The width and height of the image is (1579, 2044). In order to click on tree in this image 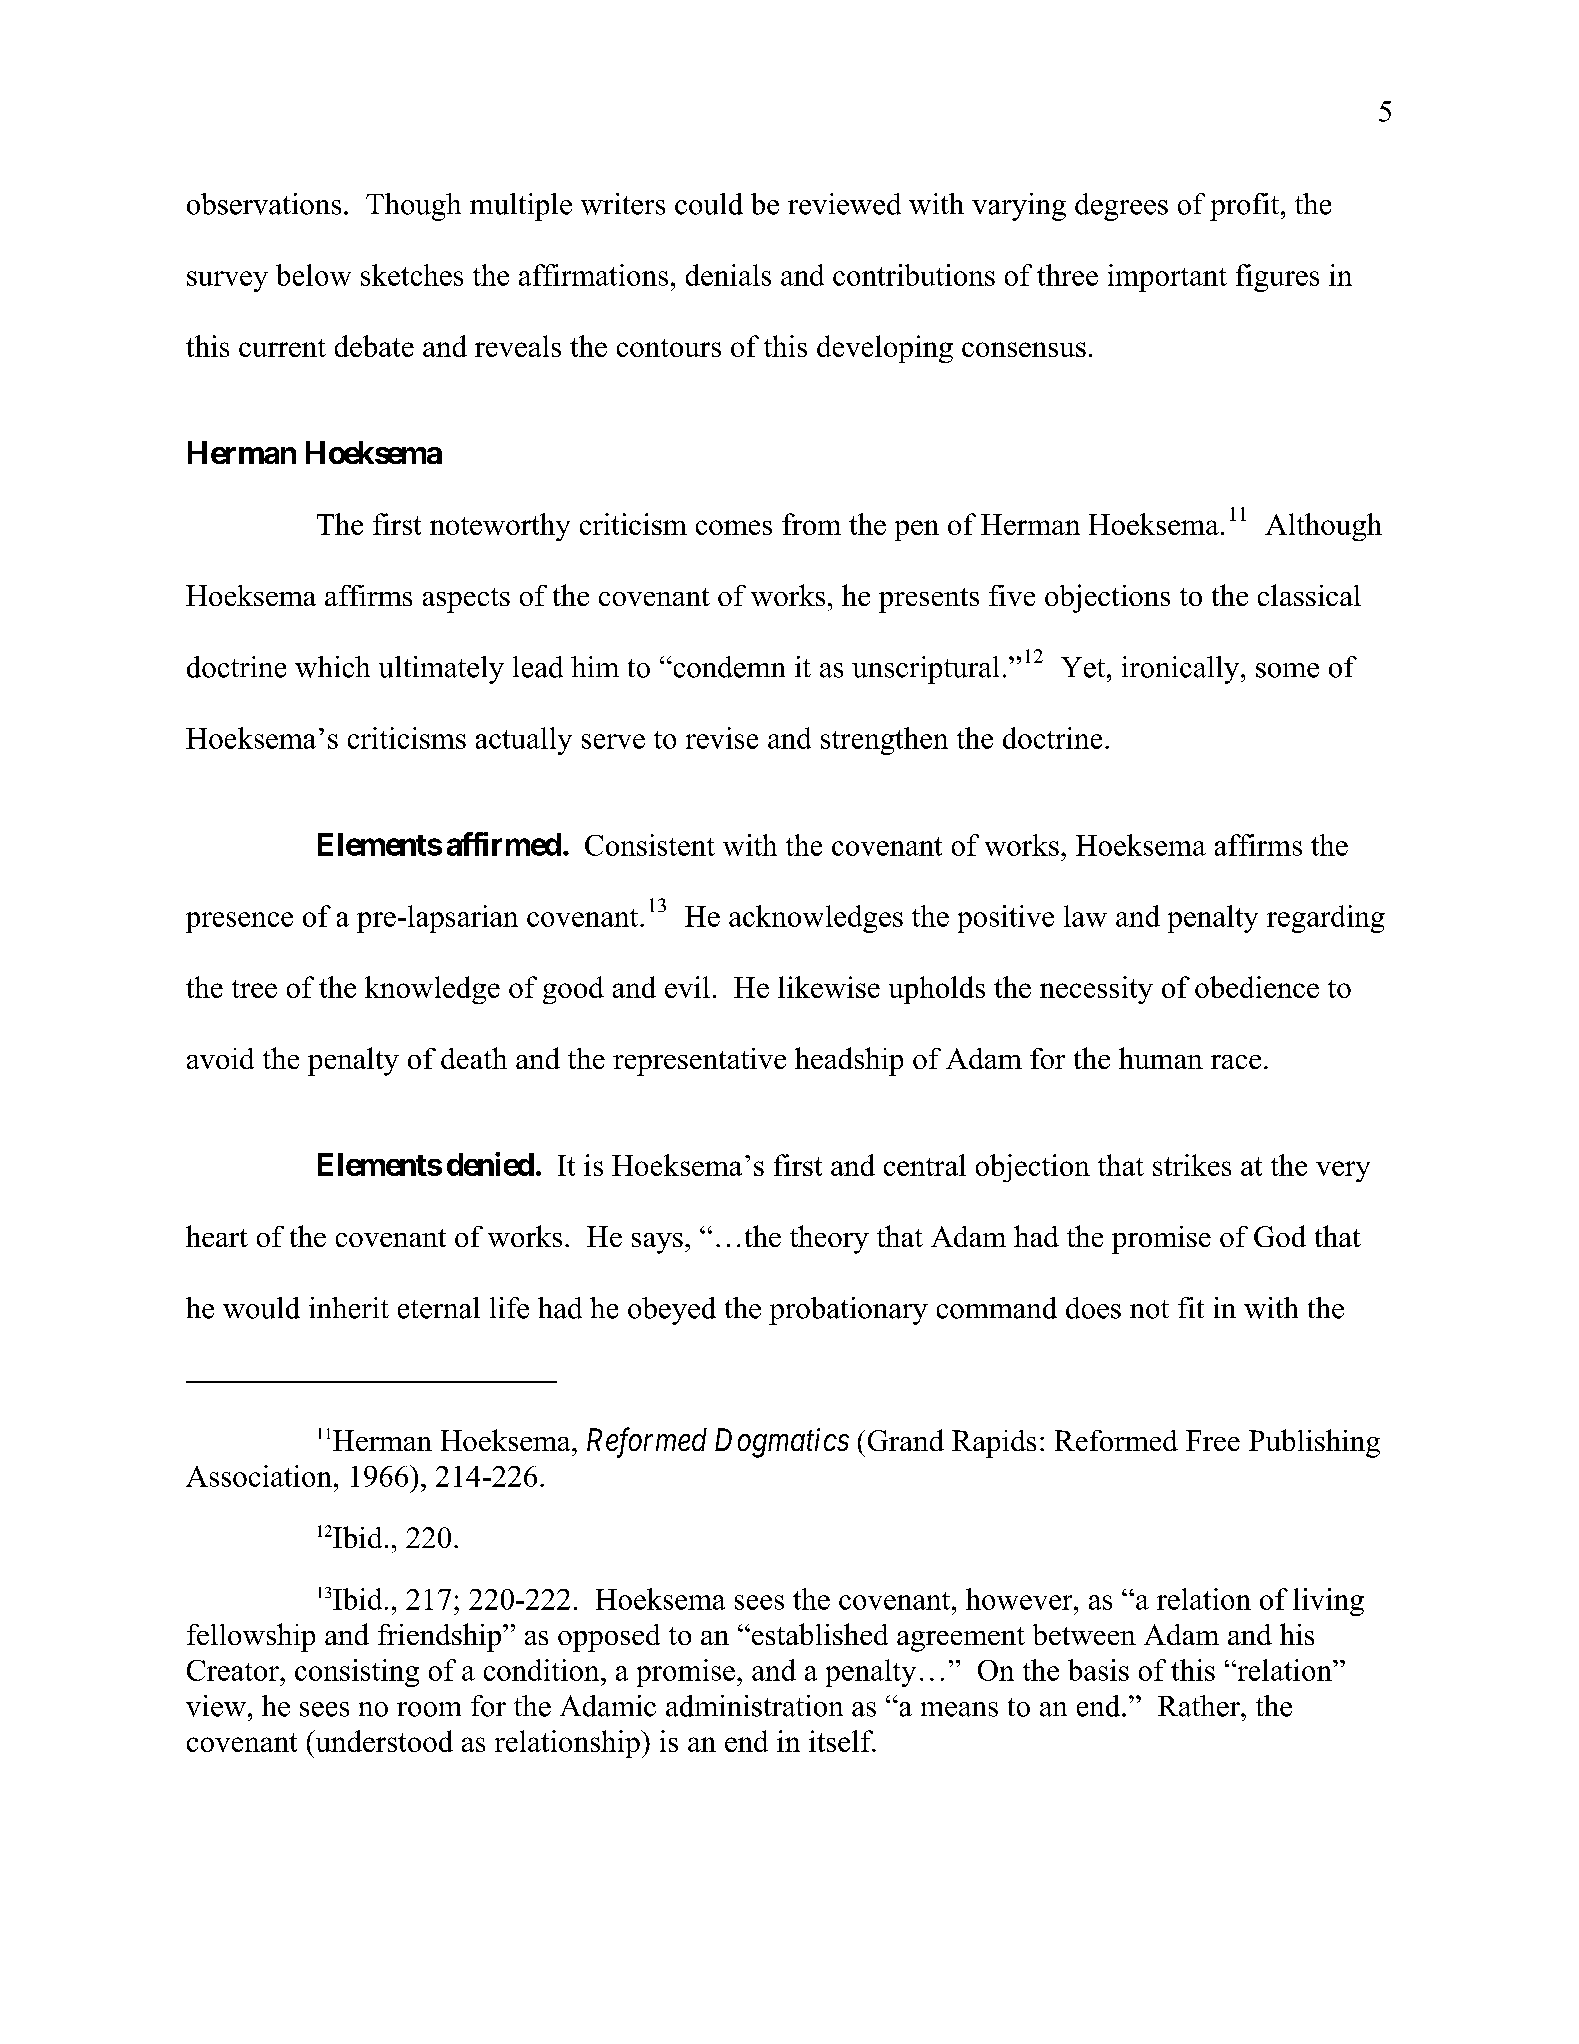, I will do `click(254, 989)`.
